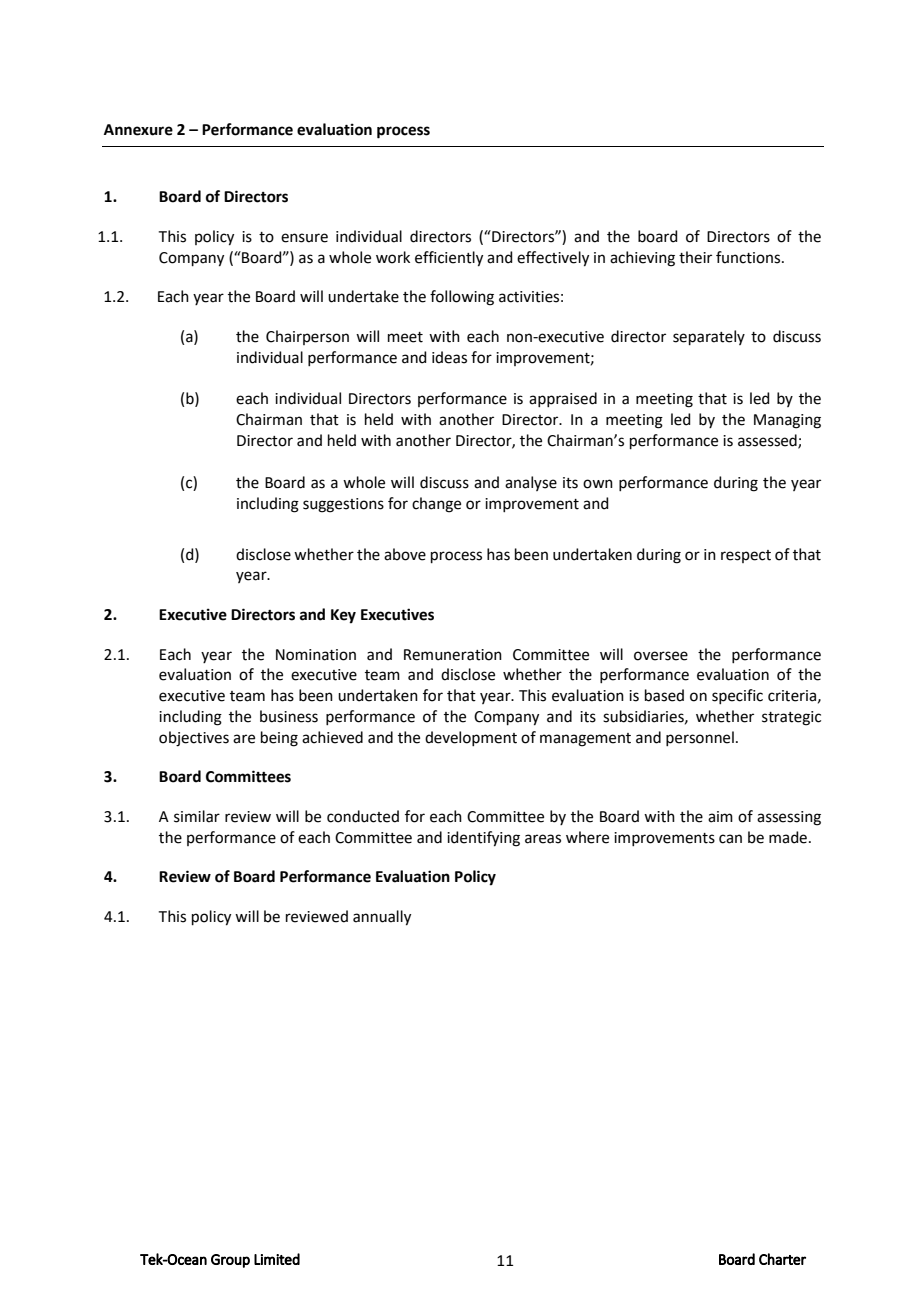 This screenshot has height=1309, width=924. What do you see at coordinates (449, 259) in the screenshot?
I see `efficiently` at bounding box center [449, 259].
